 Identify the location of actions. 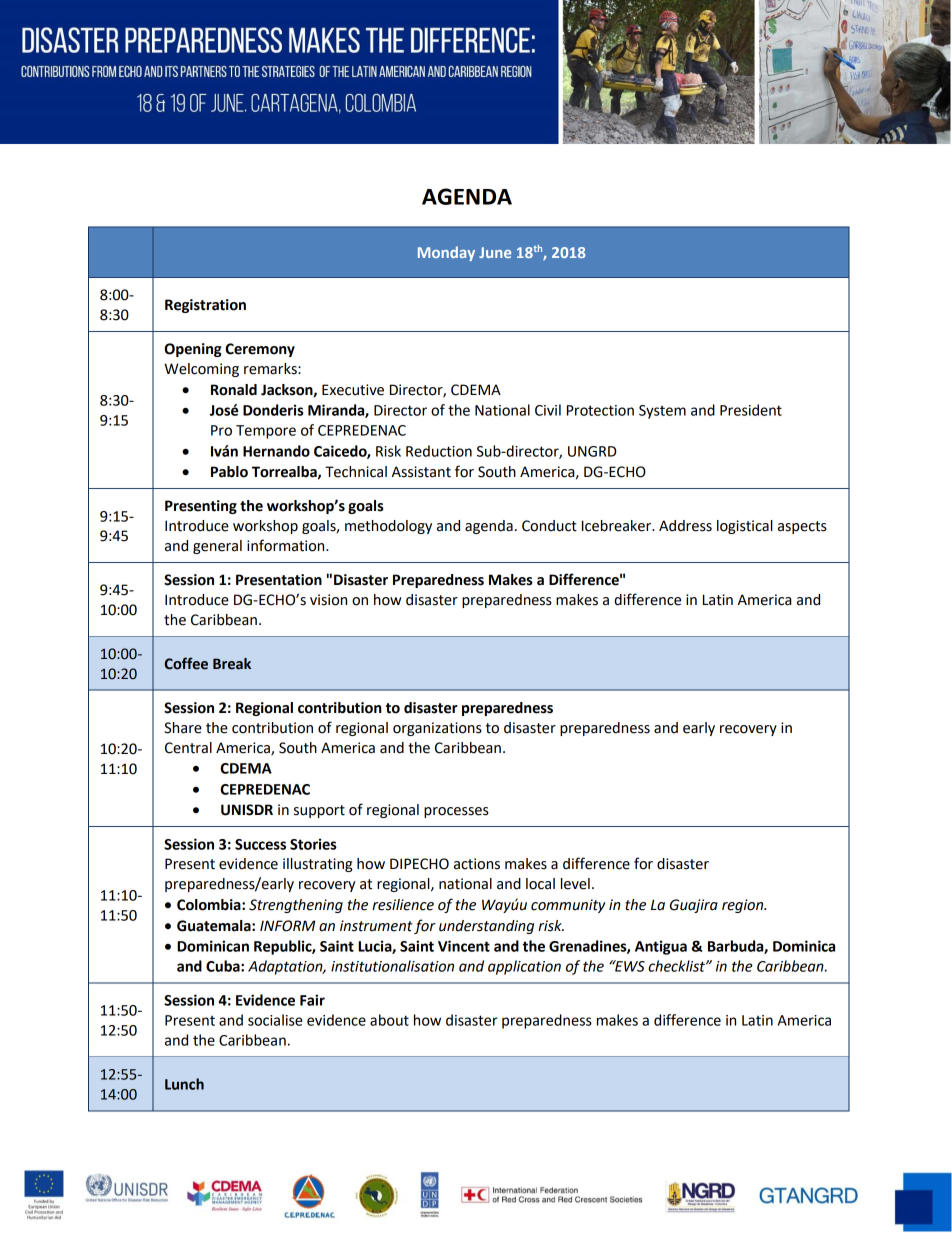
(477, 864).
